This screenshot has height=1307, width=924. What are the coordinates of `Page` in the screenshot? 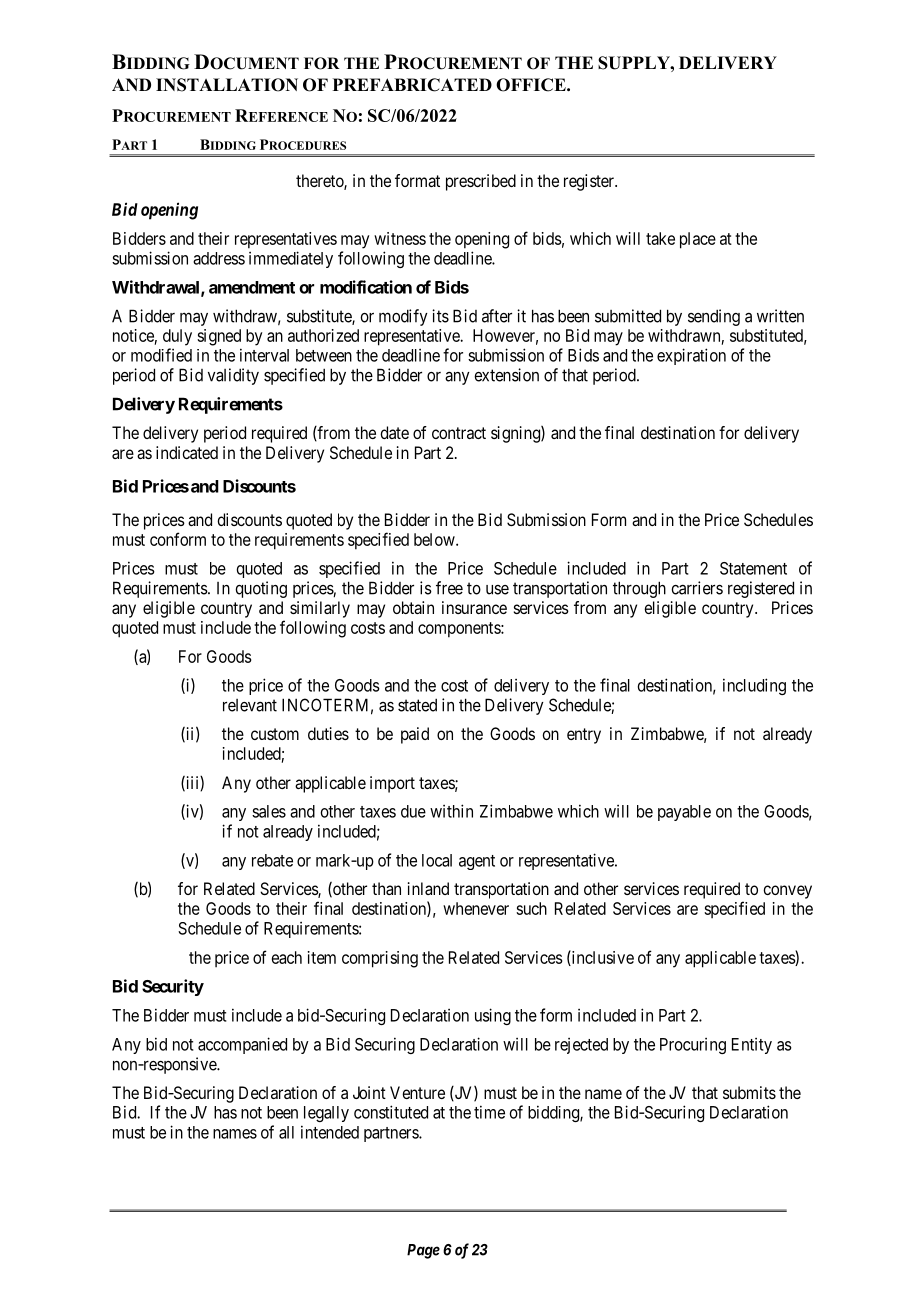 It's located at (423, 1251).
